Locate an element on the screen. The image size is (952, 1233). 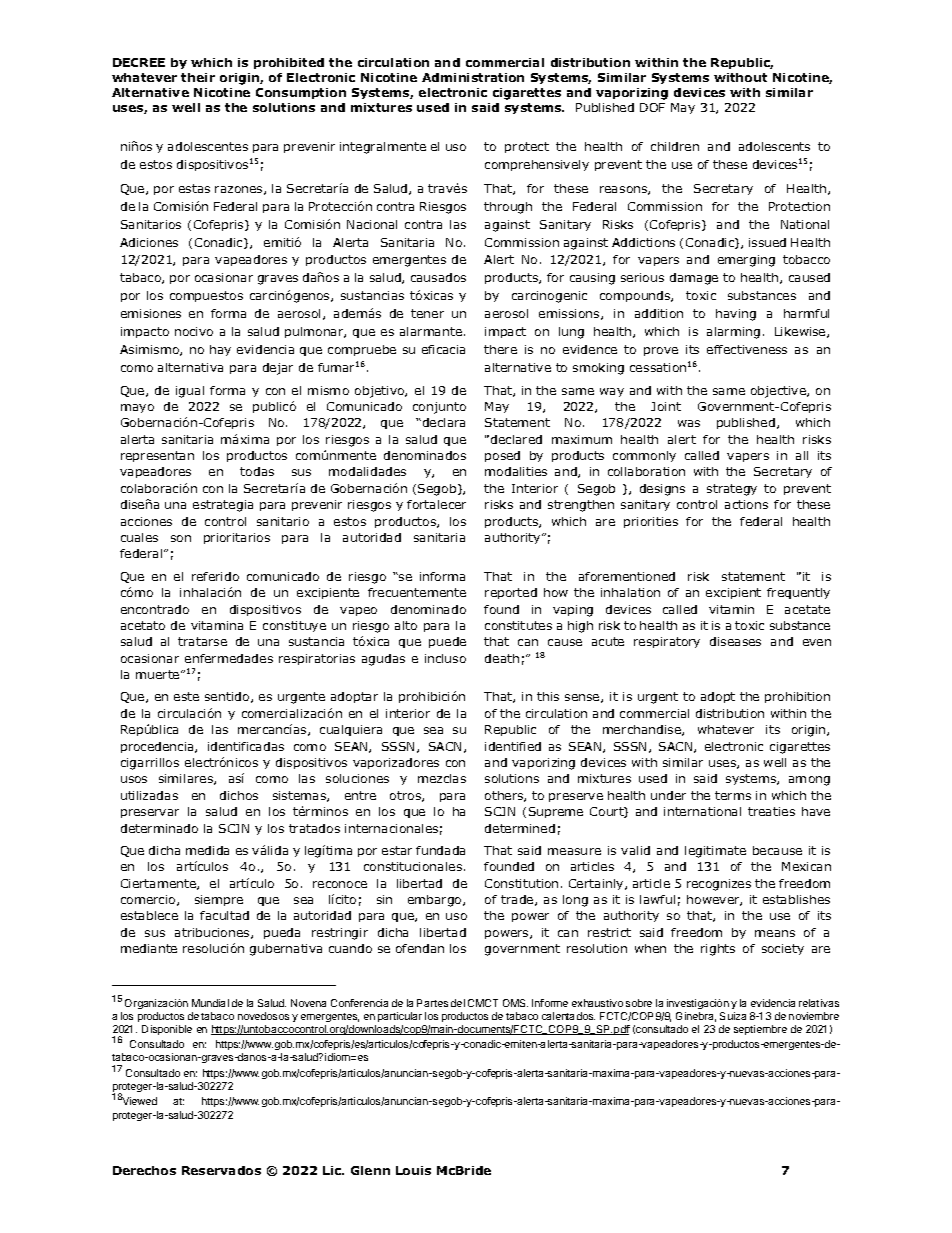
effectiveness is located at coordinates (747, 349).
